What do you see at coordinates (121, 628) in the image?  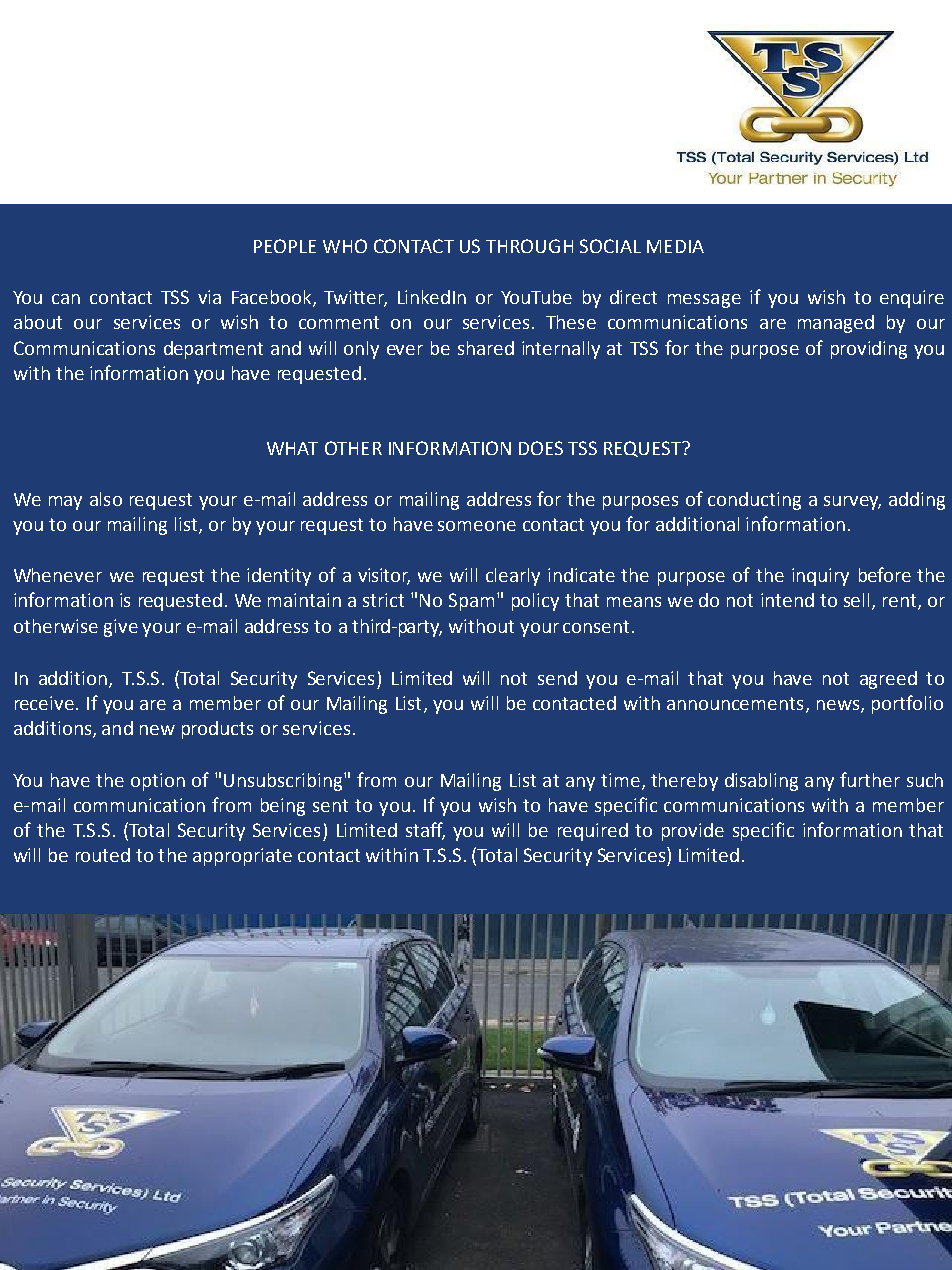 I see `give` at bounding box center [121, 628].
